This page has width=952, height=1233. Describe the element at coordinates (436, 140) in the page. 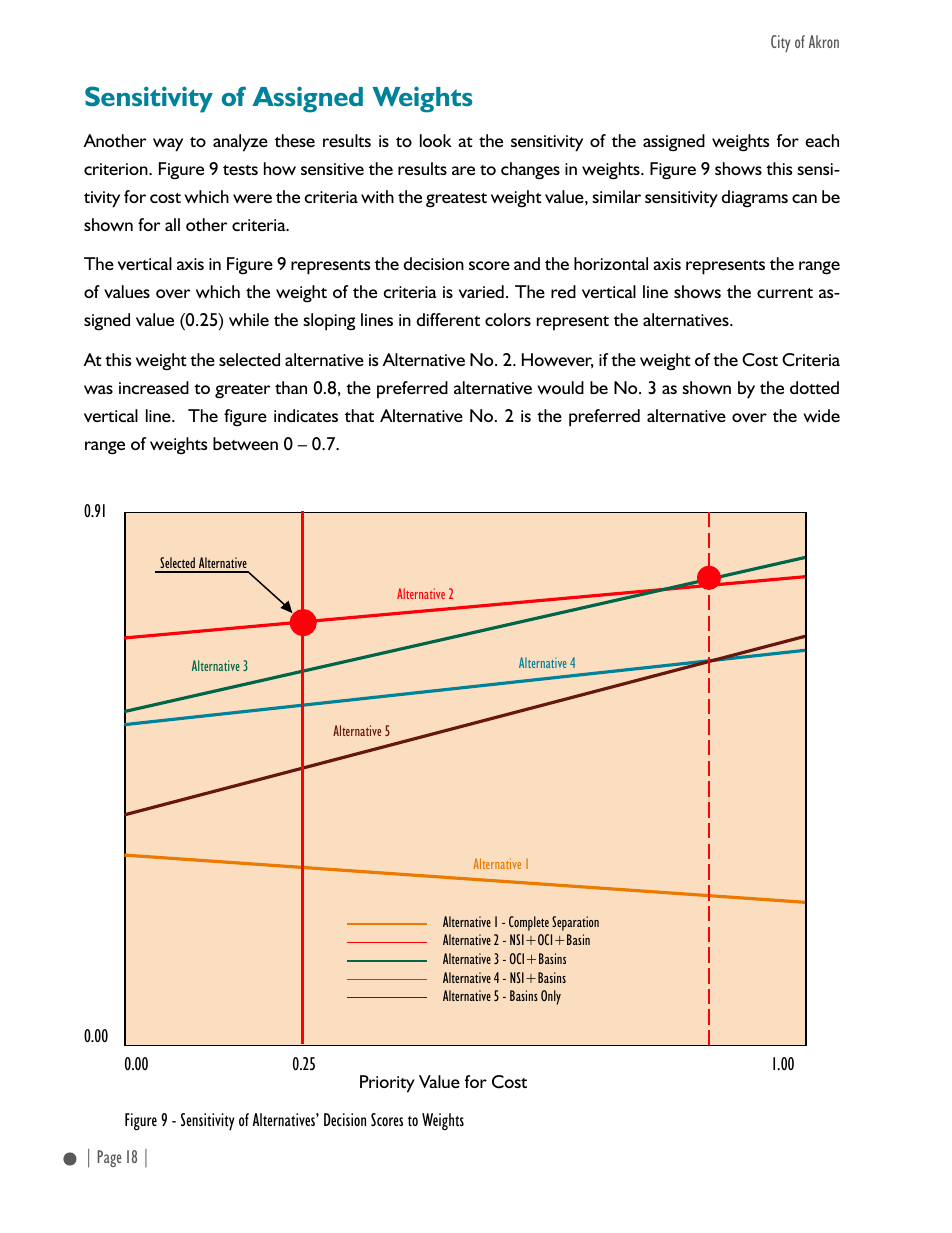

I see `look` at that location.
